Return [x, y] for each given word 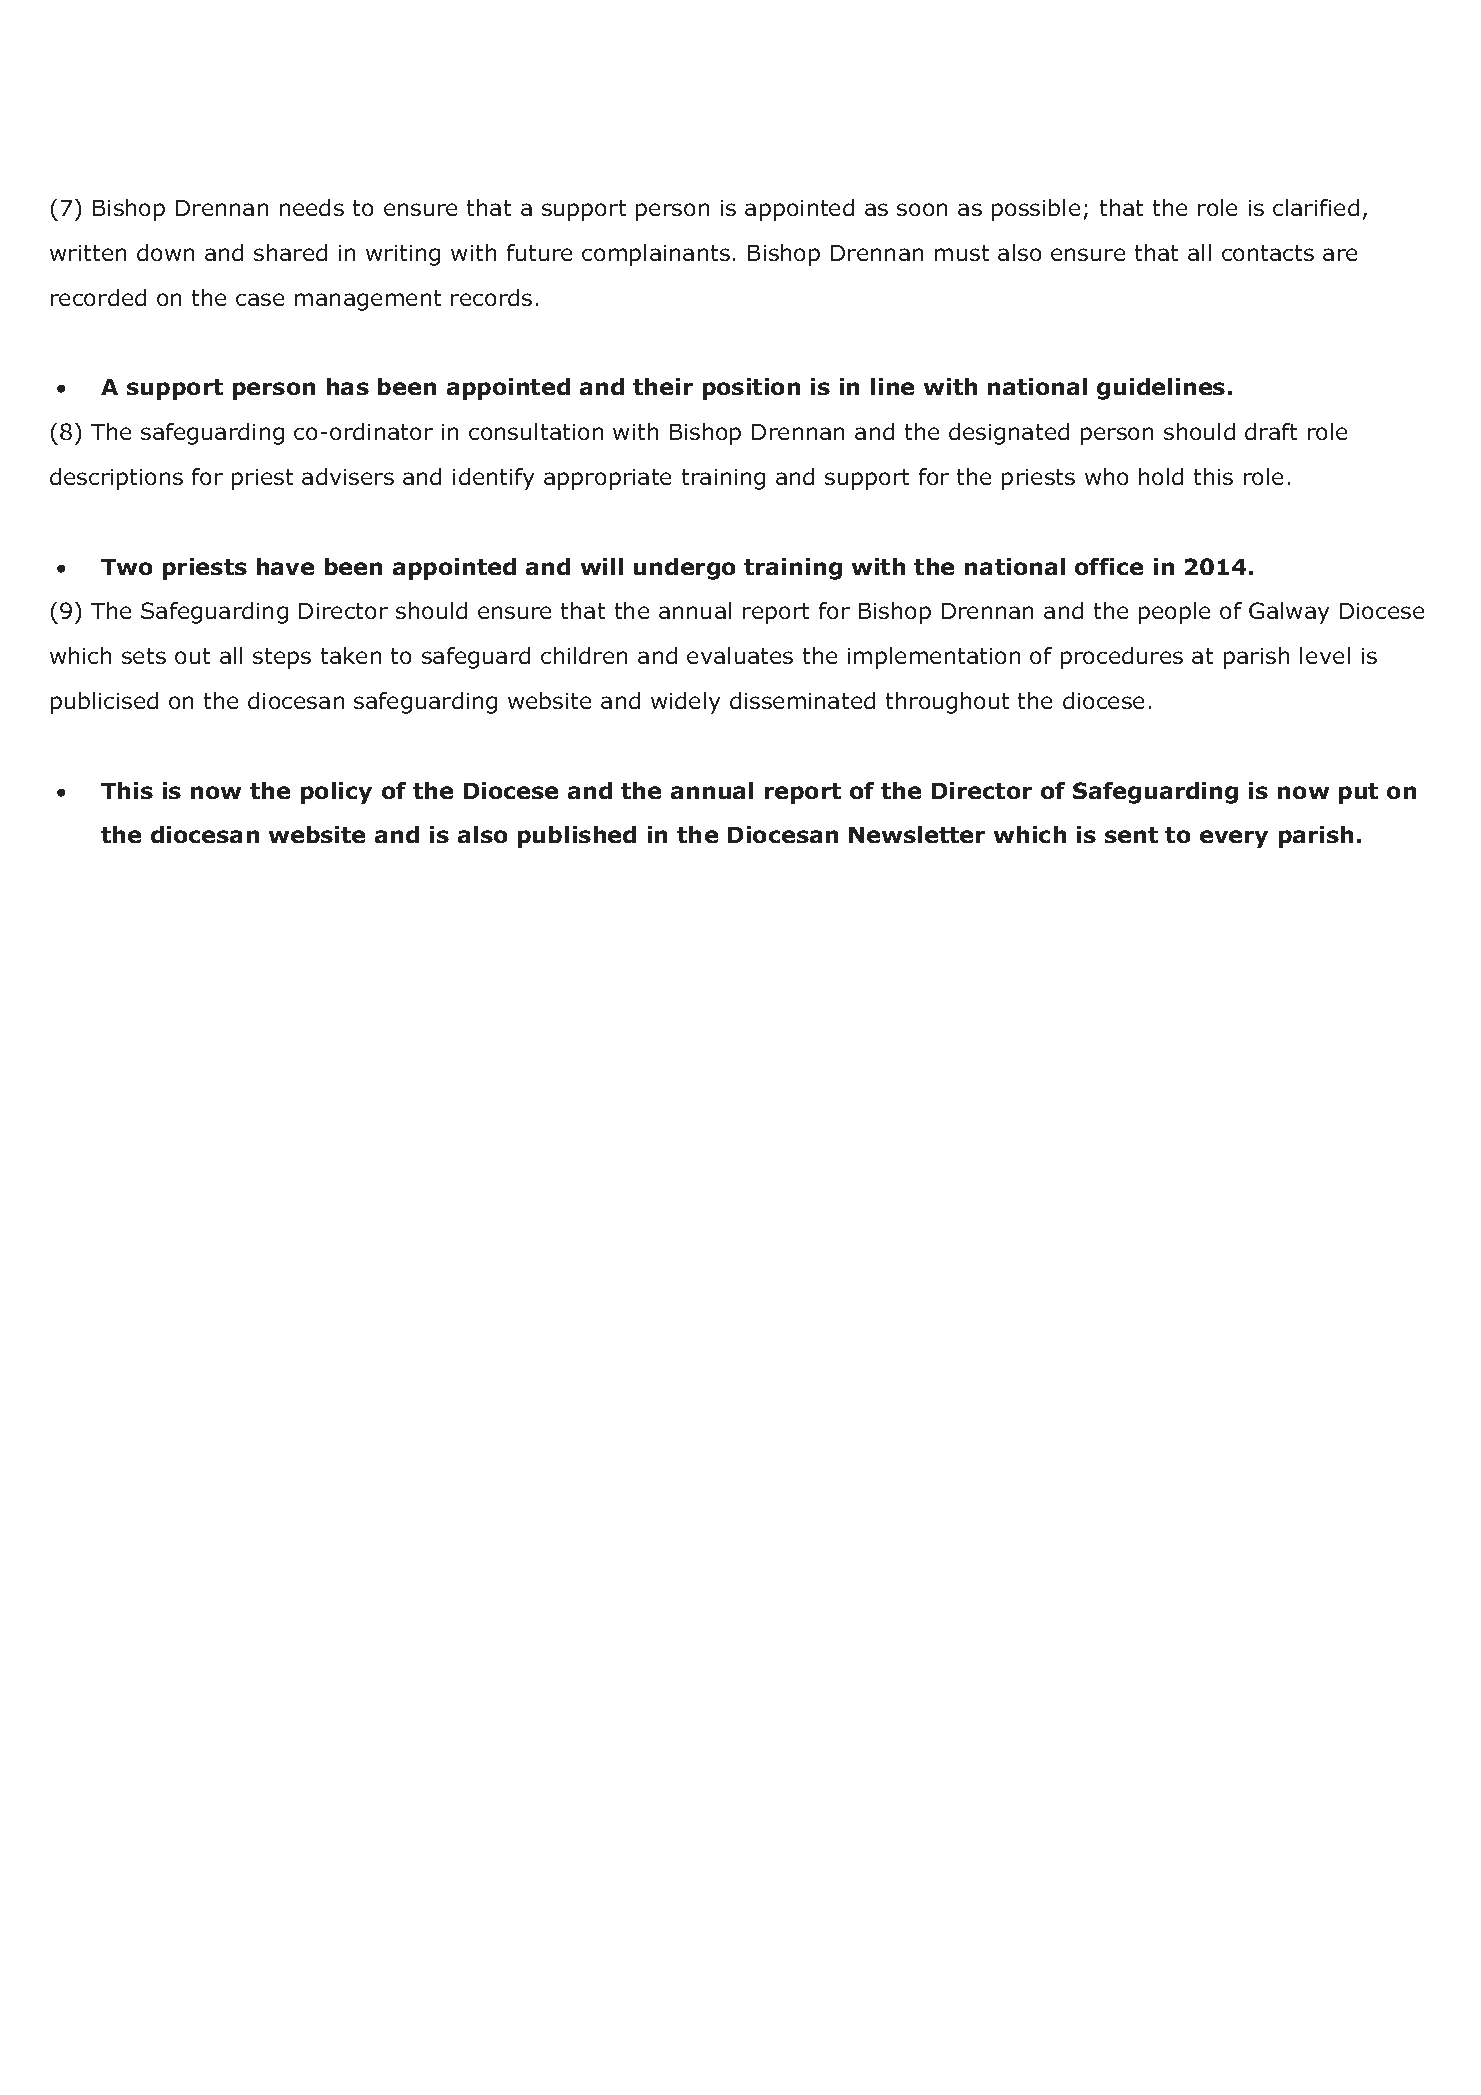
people [1174, 613]
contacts [1268, 253]
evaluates [740, 655]
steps [282, 658]
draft [1271, 431]
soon [922, 209]
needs [312, 207]
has [348, 386]
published [577, 837]
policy [336, 793]
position [751, 389]
